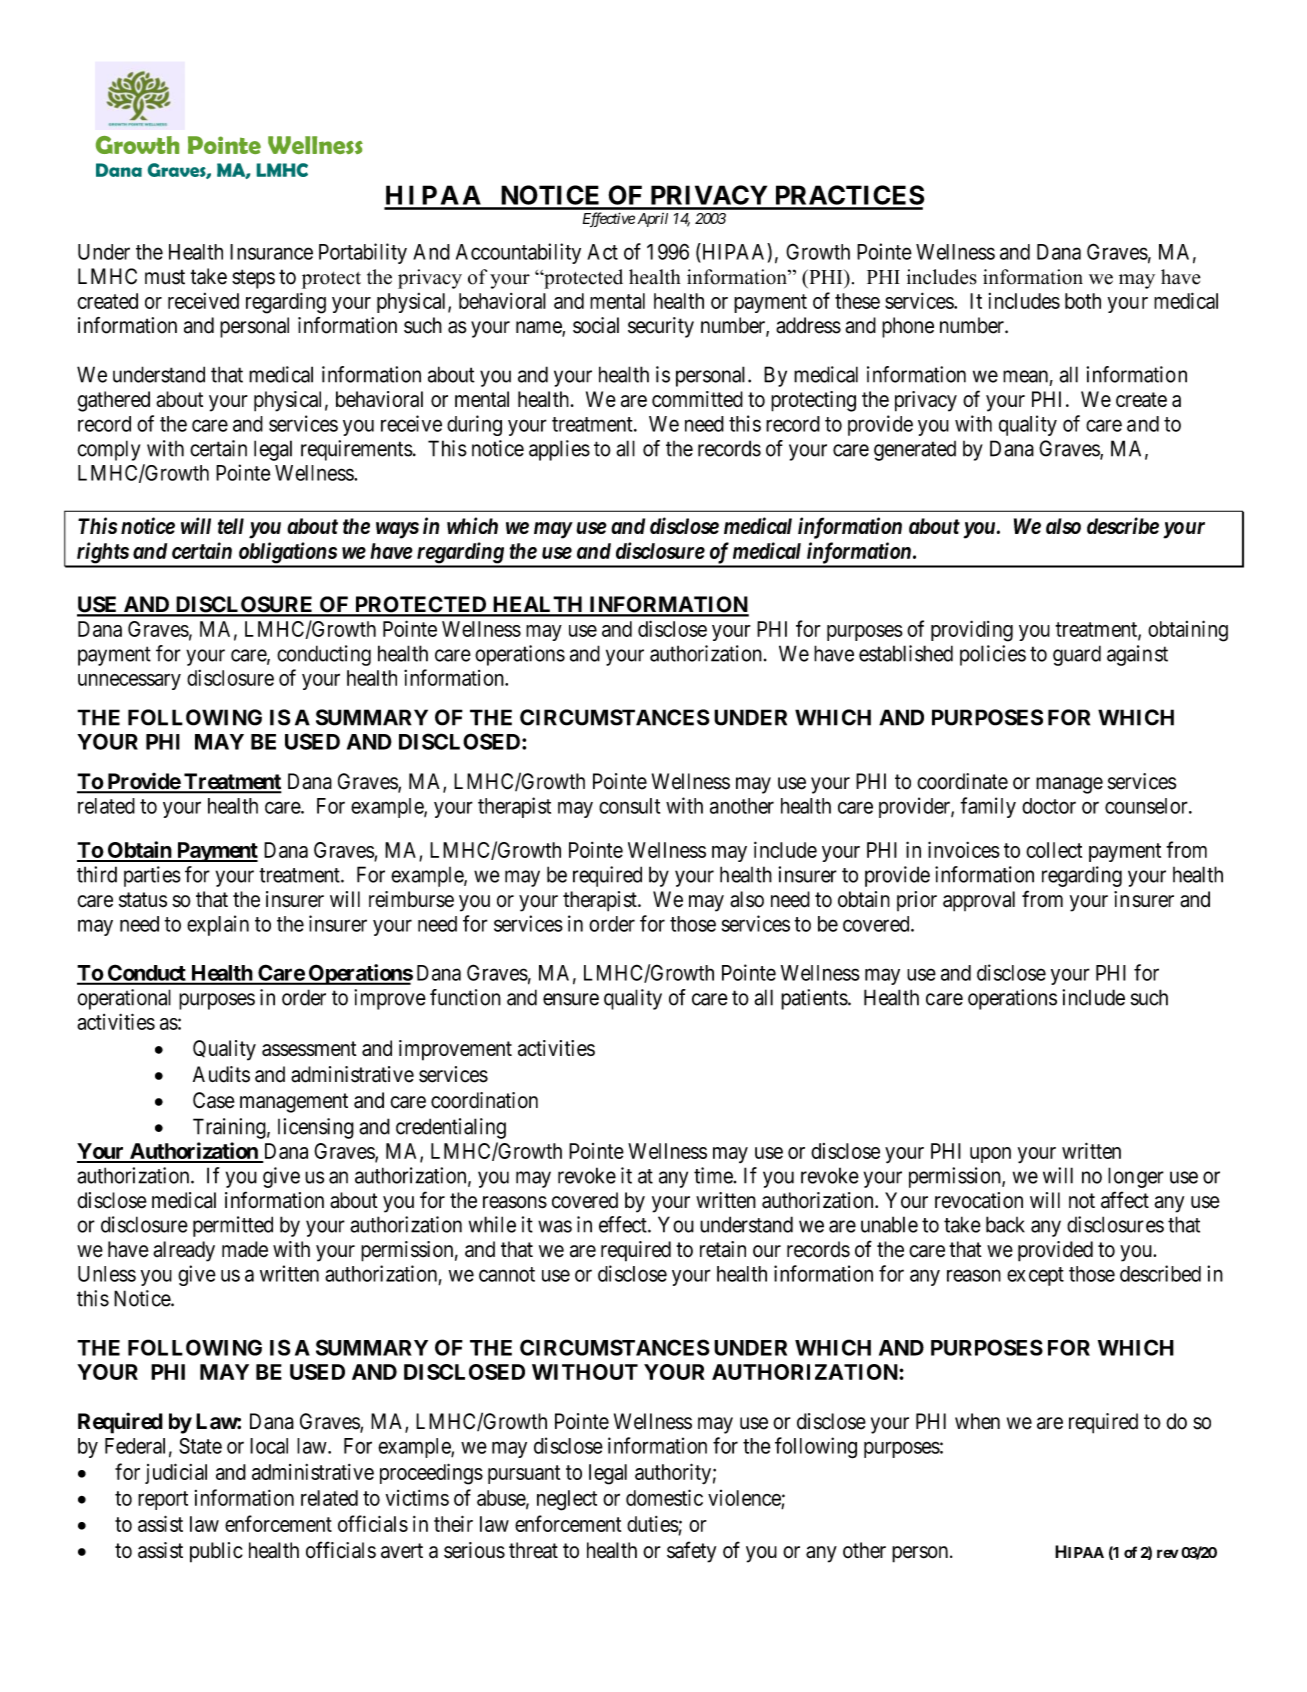 This image has height=1692, width=1307. Describe the element at coordinates (629, 806) in the image. I see `consult` at that location.
